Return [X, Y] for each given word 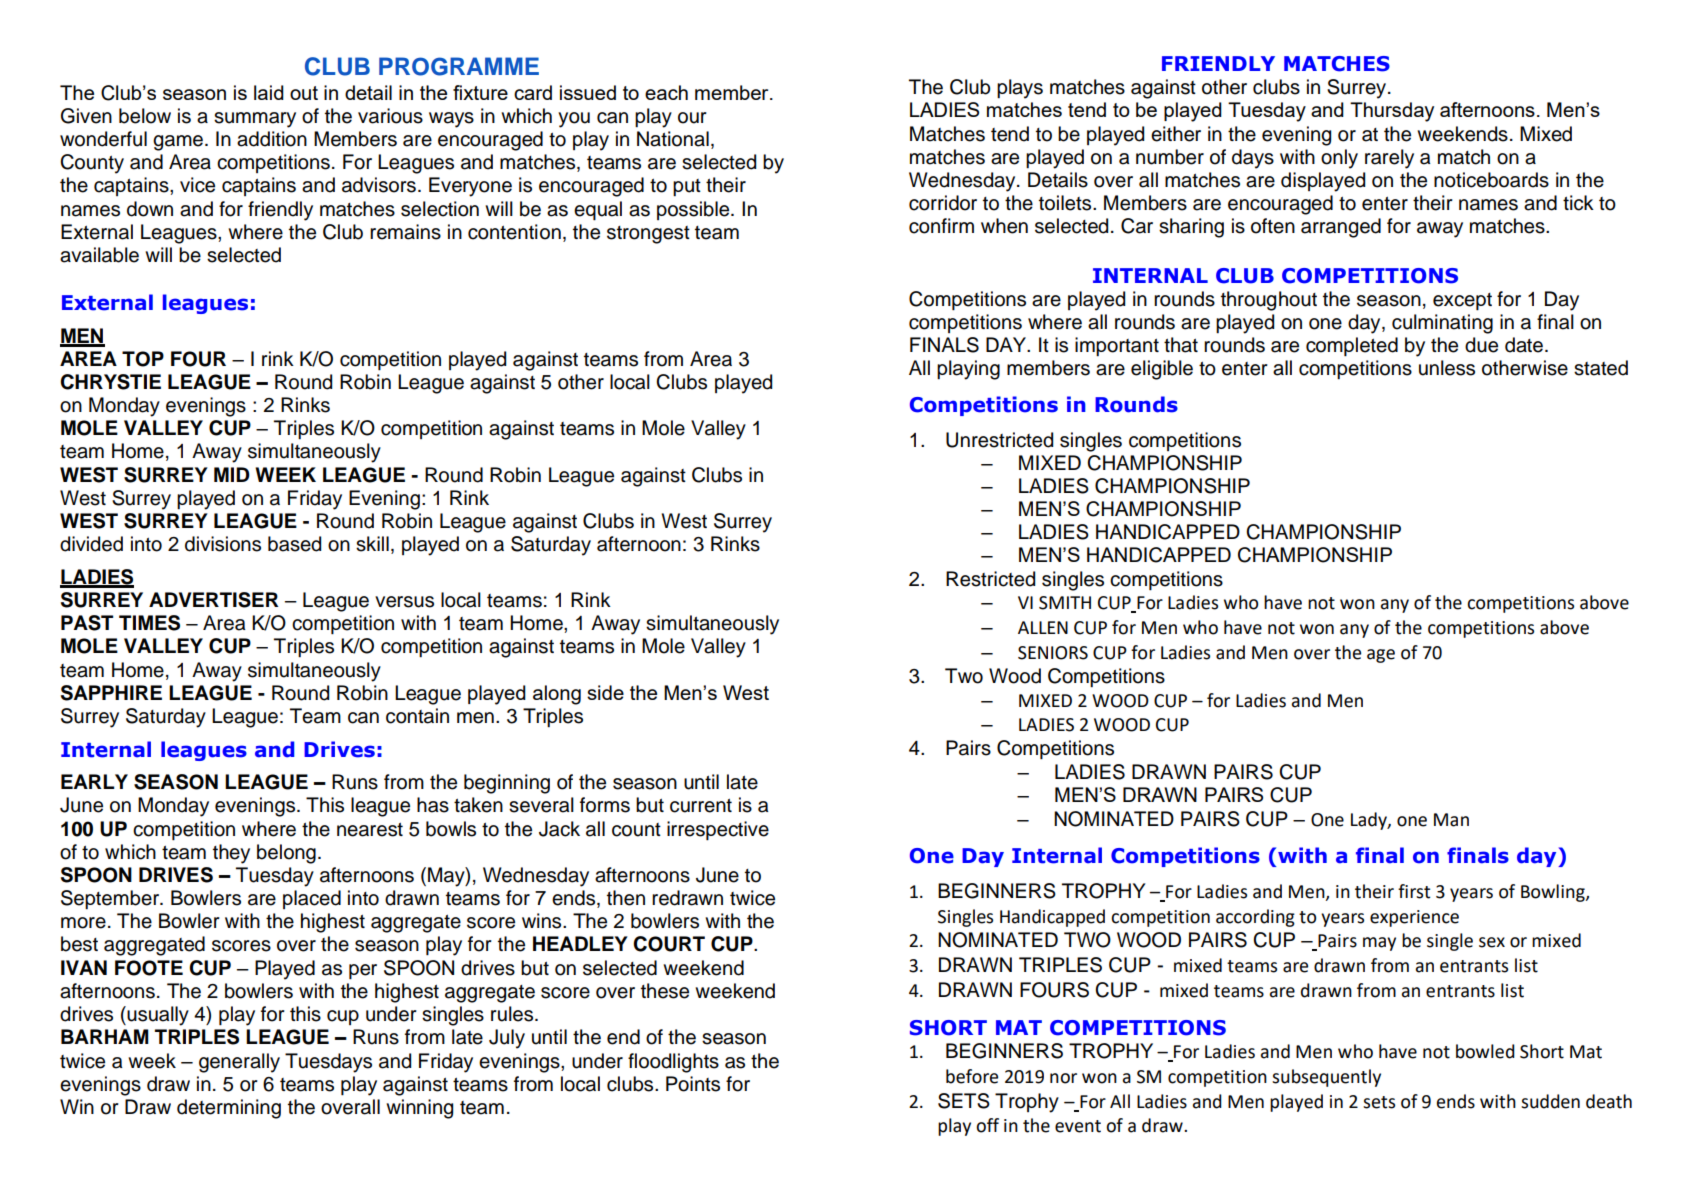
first [1414, 891]
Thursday [1392, 112]
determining [229, 1109]
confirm [941, 226]
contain [417, 716]
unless [1447, 368]
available [99, 255]
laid [269, 92]
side [605, 692]
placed [312, 899]
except [1462, 301]
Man [1451, 820]
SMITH [1065, 603]
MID [232, 474]
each [666, 92]
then [626, 898]
